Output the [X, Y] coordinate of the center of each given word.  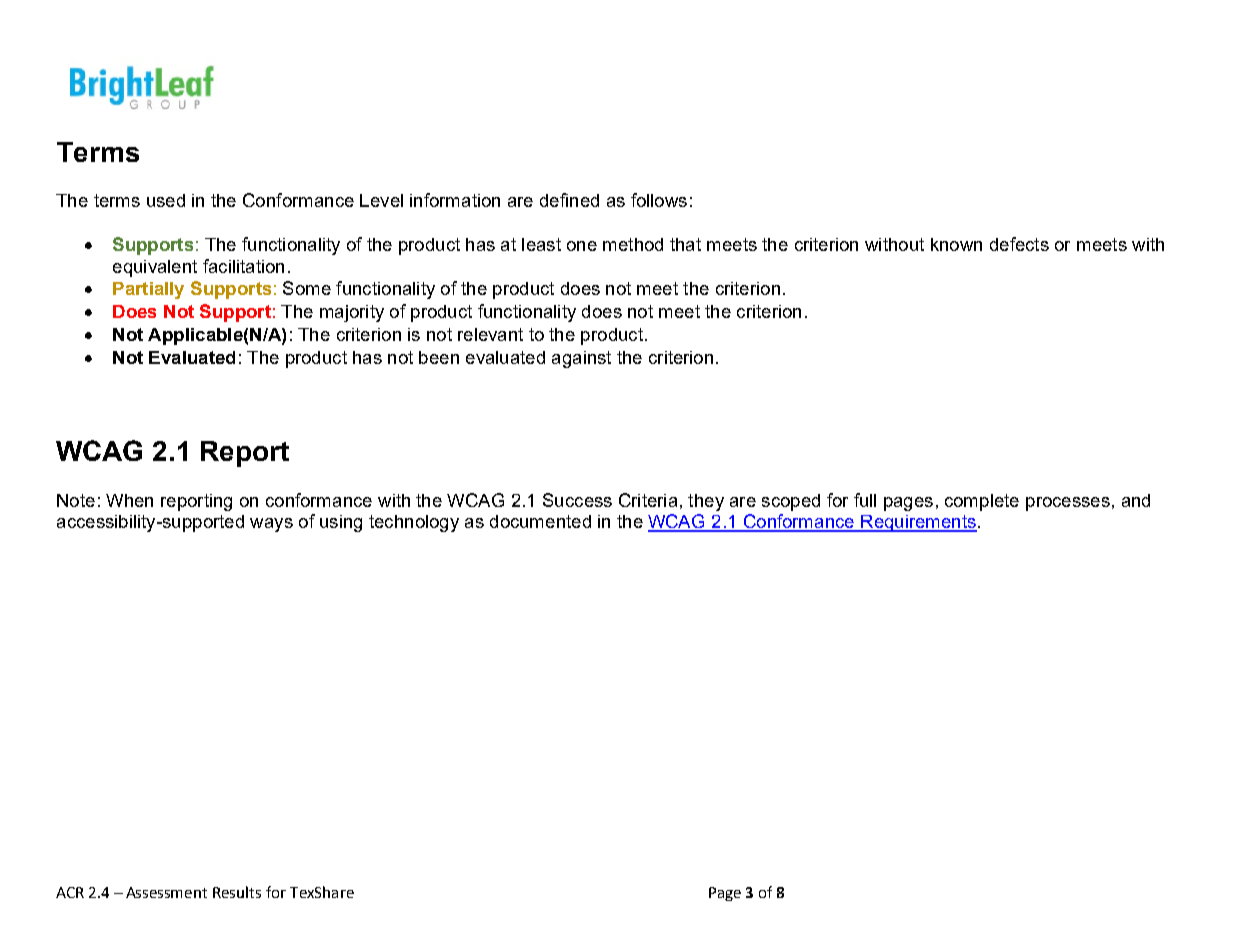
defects [1019, 244]
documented [540, 521]
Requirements [918, 523]
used [166, 200]
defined [569, 200]
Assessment [166, 892]
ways [271, 525]
